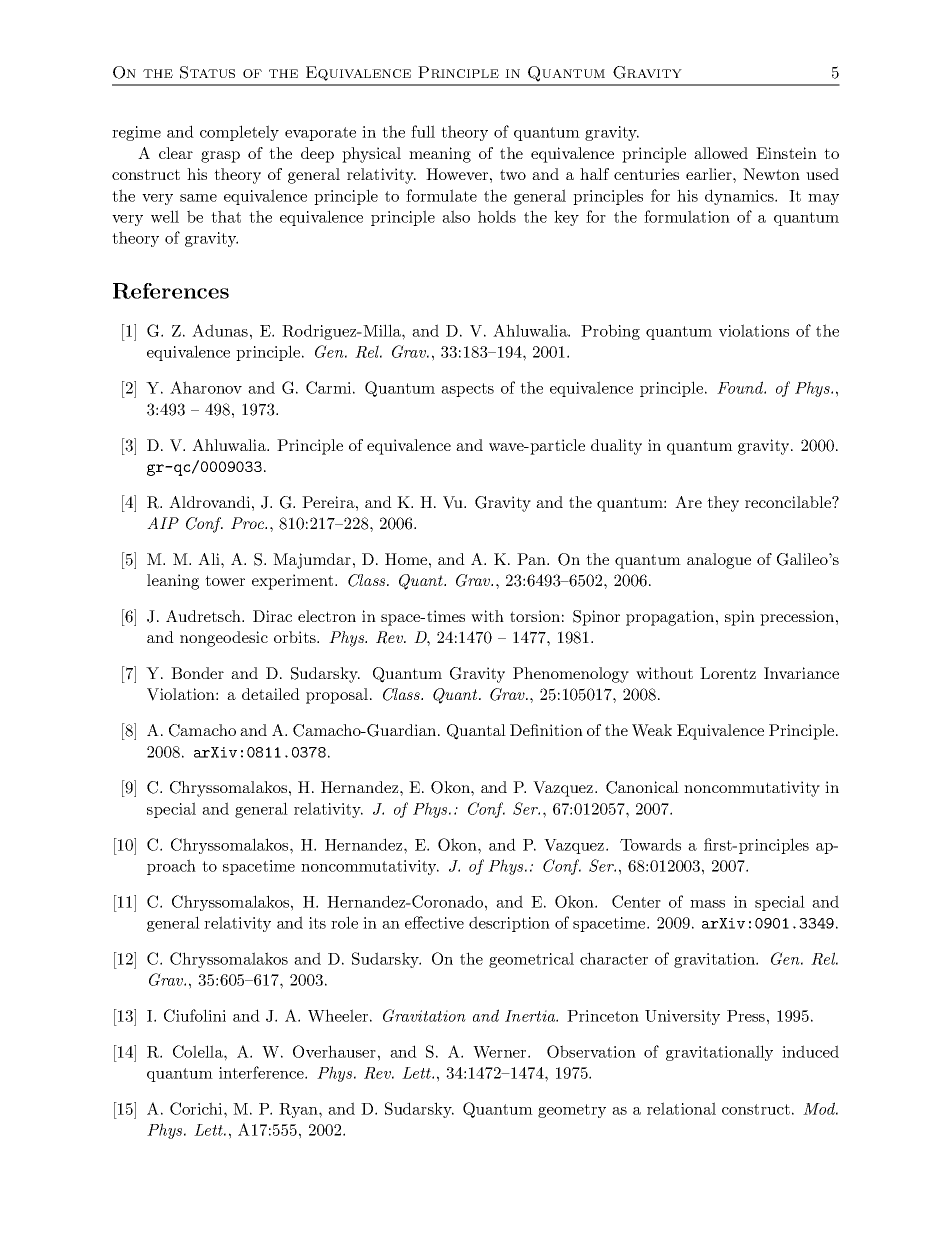 The height and width of the document is (1233, 952). I want to click on two, so click(513, 174).
